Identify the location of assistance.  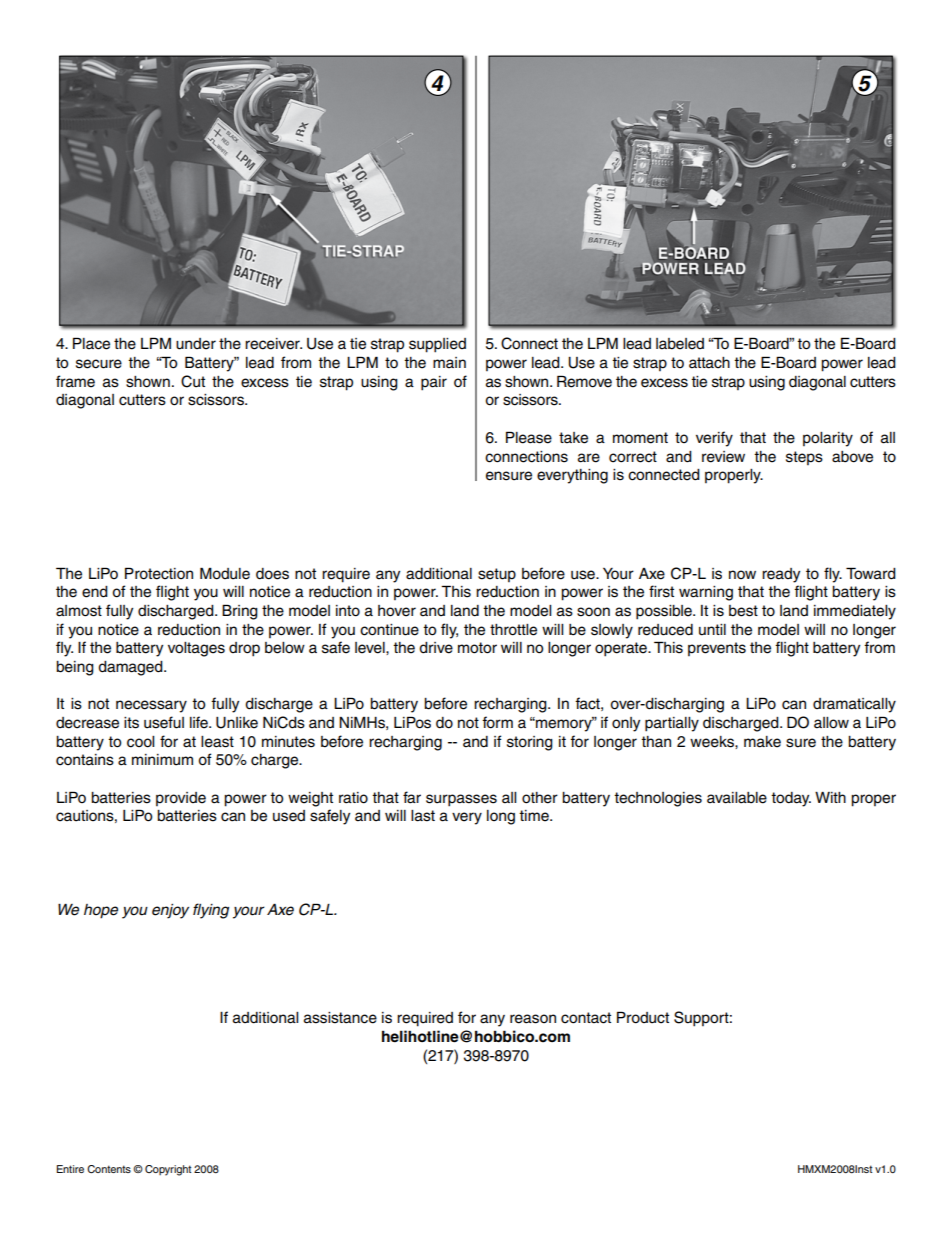
(340, 1018).
